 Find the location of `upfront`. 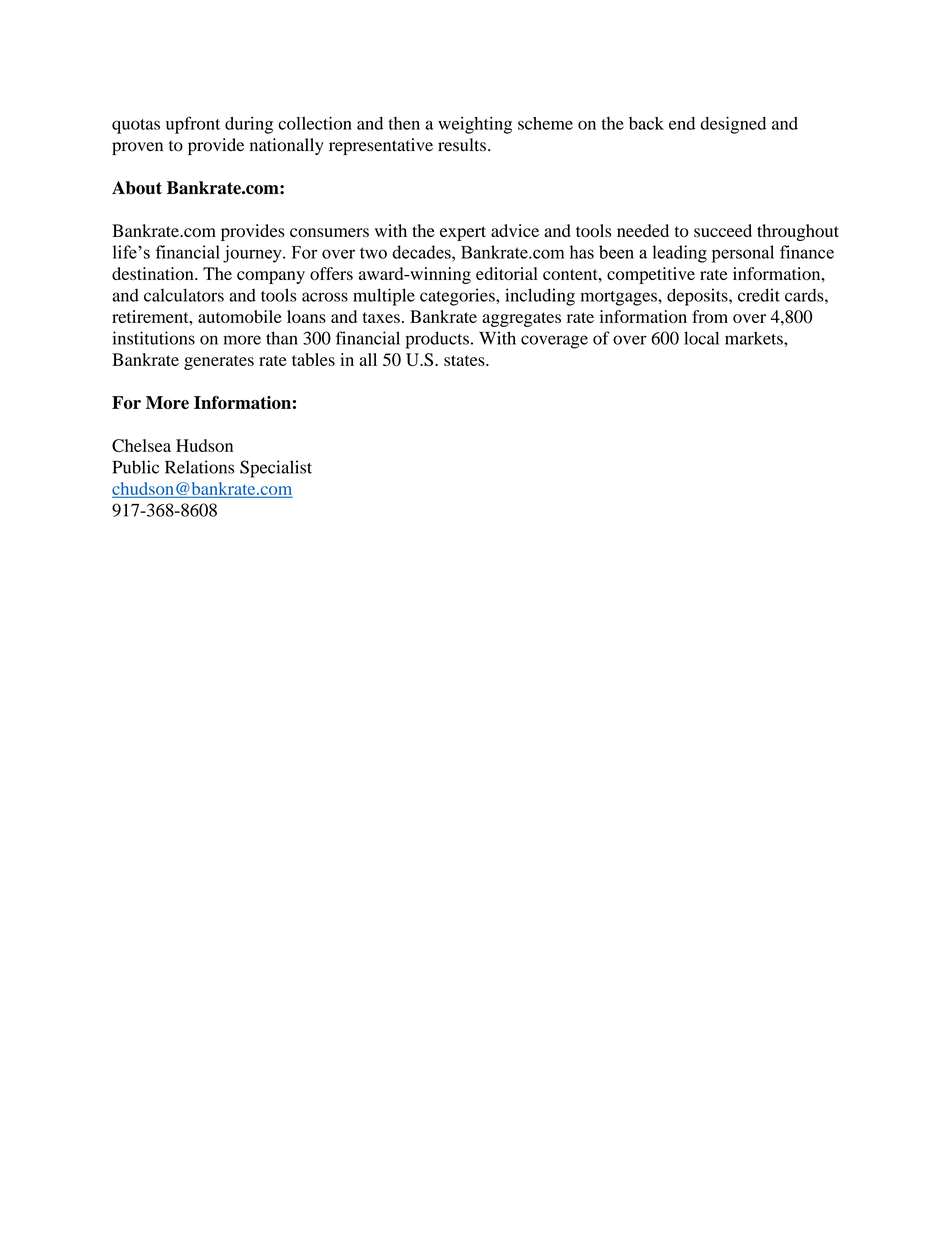

upfront is located at coordinates (193, 125).
